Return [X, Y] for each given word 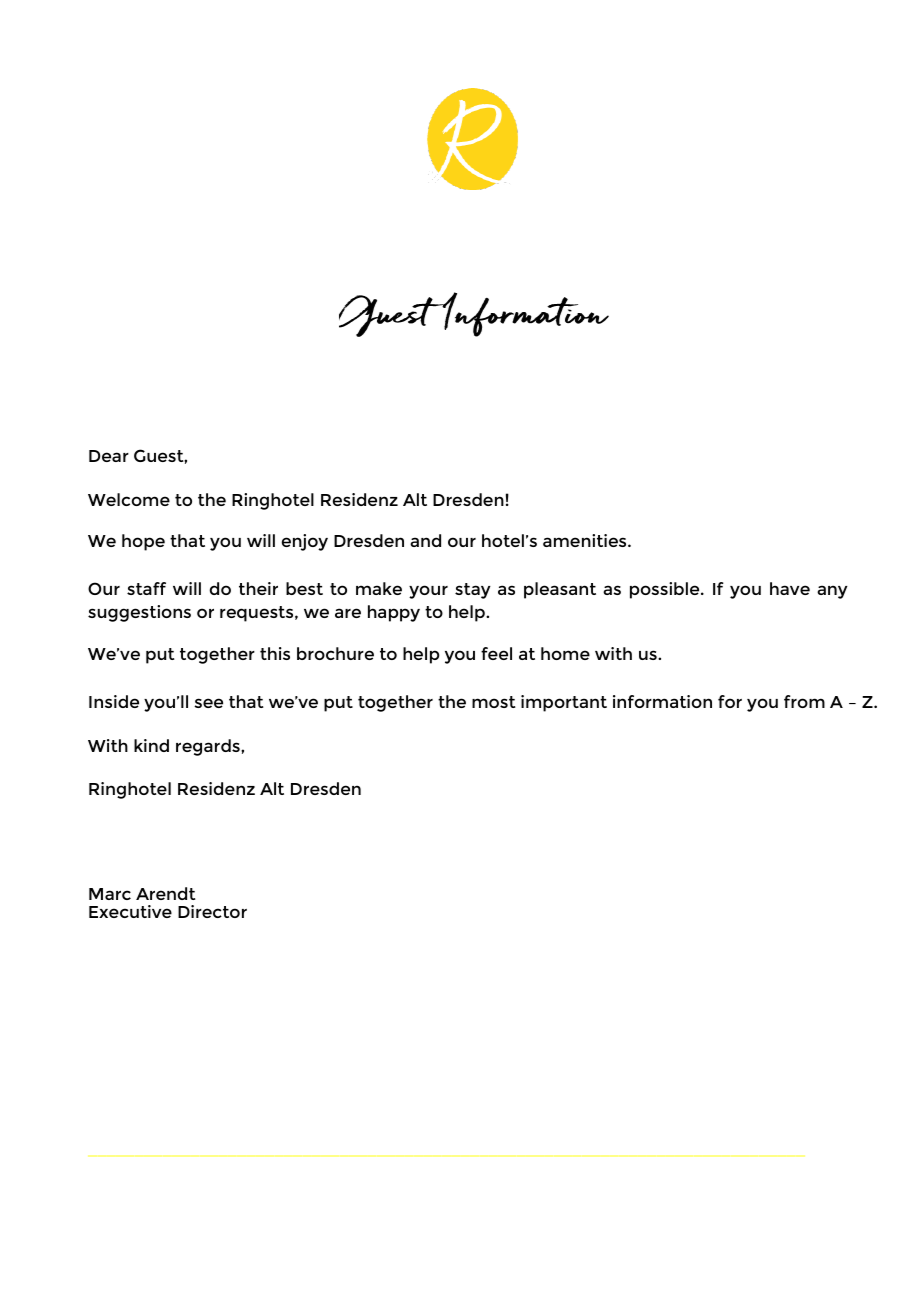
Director [212, 911]
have [790, 588]
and [425, 540]
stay [473, 591]
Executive [130, 911]
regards [209, 747]
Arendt [166, 893]
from [804, 701]
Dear [109, 456]
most [494, 702]
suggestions [139, 613]
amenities [586, 540]
